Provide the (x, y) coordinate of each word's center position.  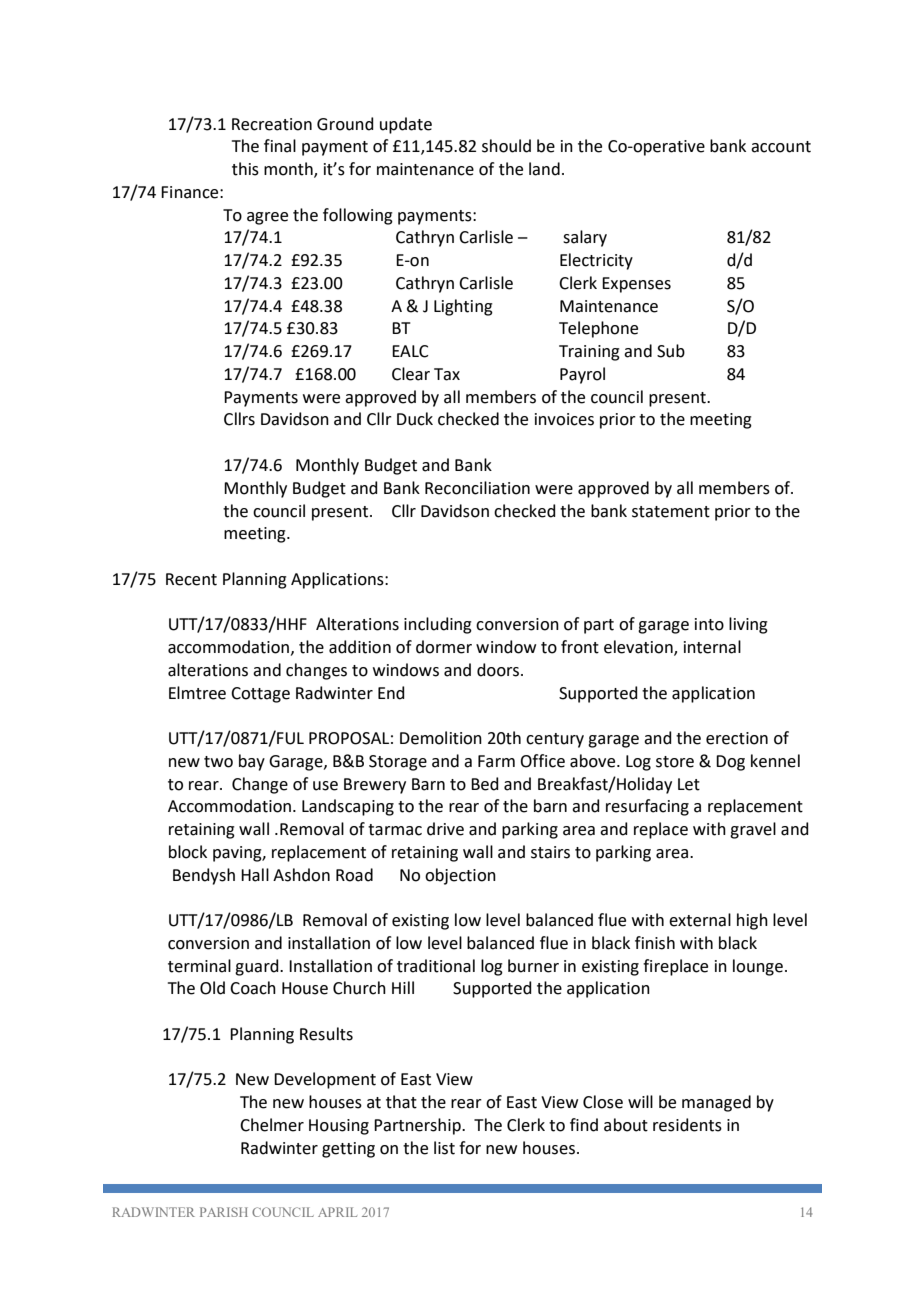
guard (258, 967)
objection (460, 876)
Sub (671, 351)
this (245, 169)
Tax (447, 374)
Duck (415, 419)
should (506, 146)
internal (712, 647)
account (781, 147)
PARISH (224, 1212)
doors (498, 670)
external (700, 920)
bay (252, 762)
